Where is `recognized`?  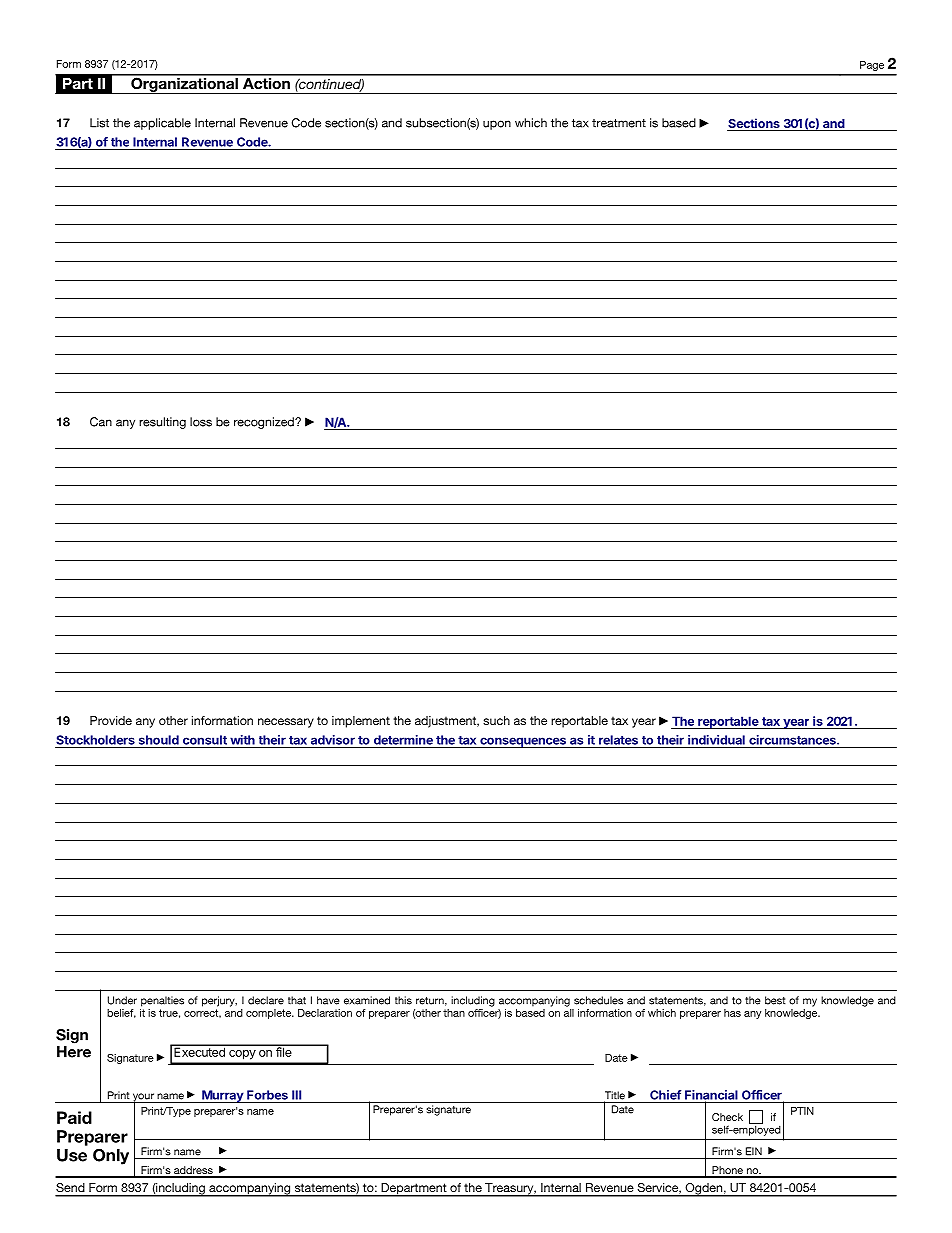
recognized is located at coordinates (265, 423).
